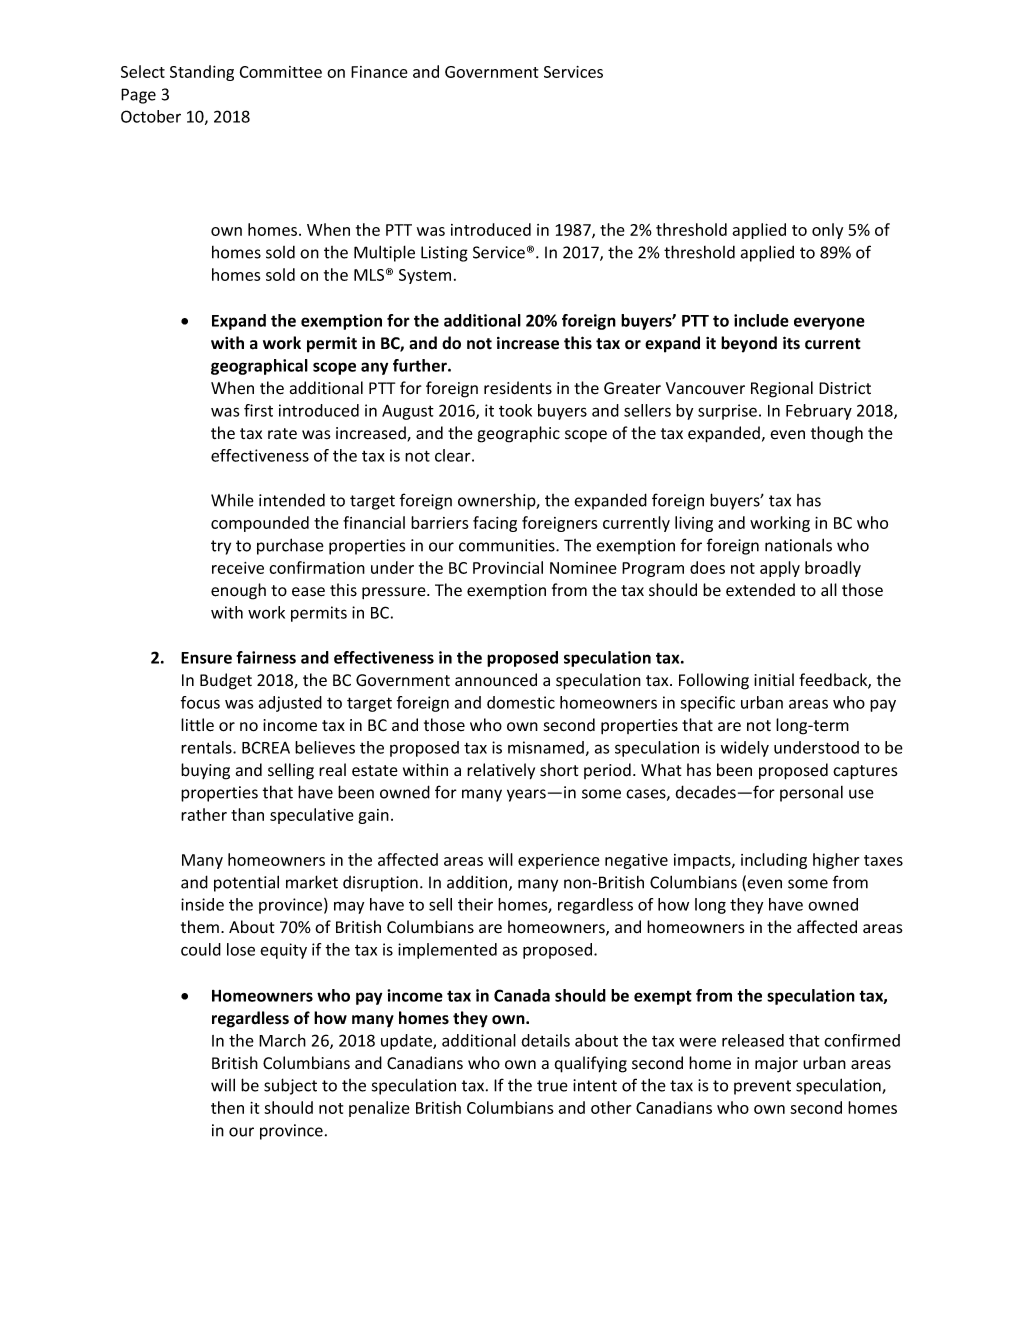 The image size is (1024, 1325). Describe the element at coordinates (202, 73) in the document. I see `Standing` at that location.
